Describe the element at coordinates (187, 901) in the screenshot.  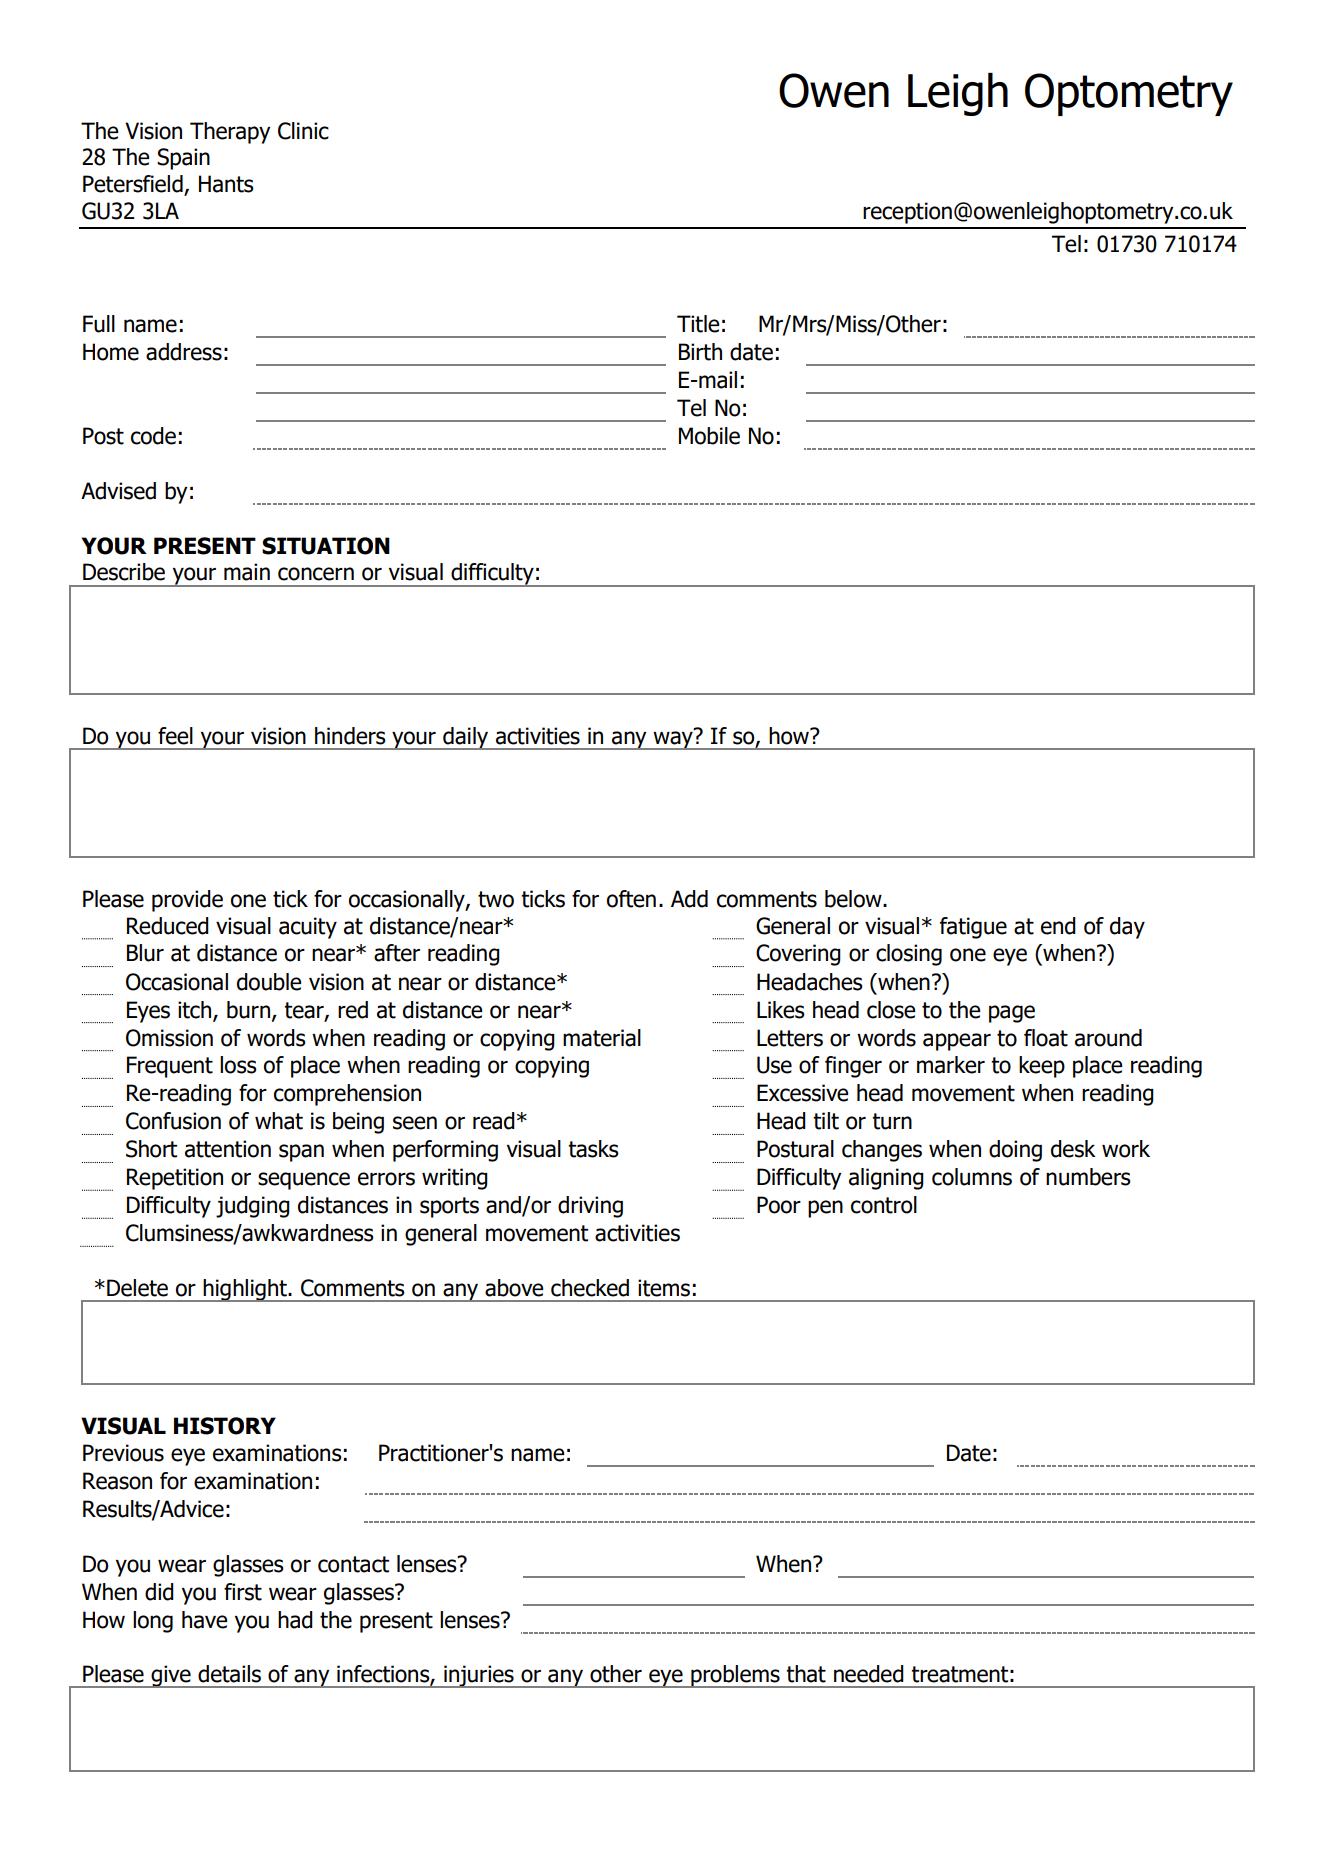
I see `provide` at that location.
